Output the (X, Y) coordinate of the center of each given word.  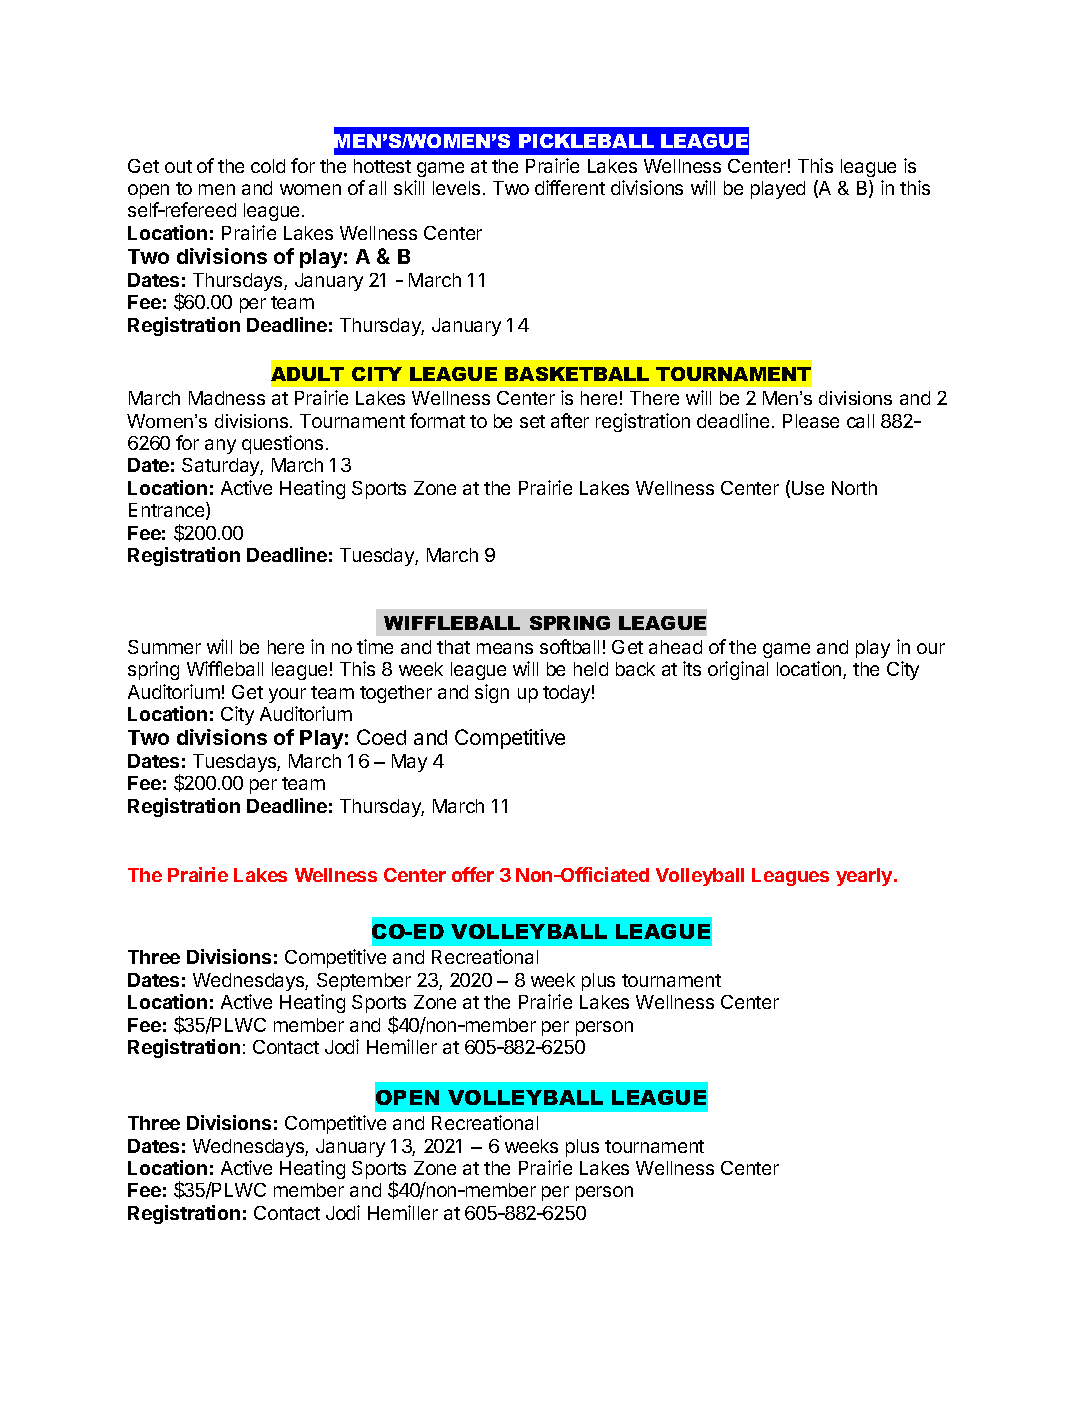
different (570, 187)
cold (268, 166)
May (409, 763)
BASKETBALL (577, 374)
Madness (227, 398)
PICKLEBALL (586, 141)
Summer (164, 647)
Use (808, 488)
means (505, 648)
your (287, 695)
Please (811, 421)
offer (473, 874)
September (364, 982)
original (738, 670)
